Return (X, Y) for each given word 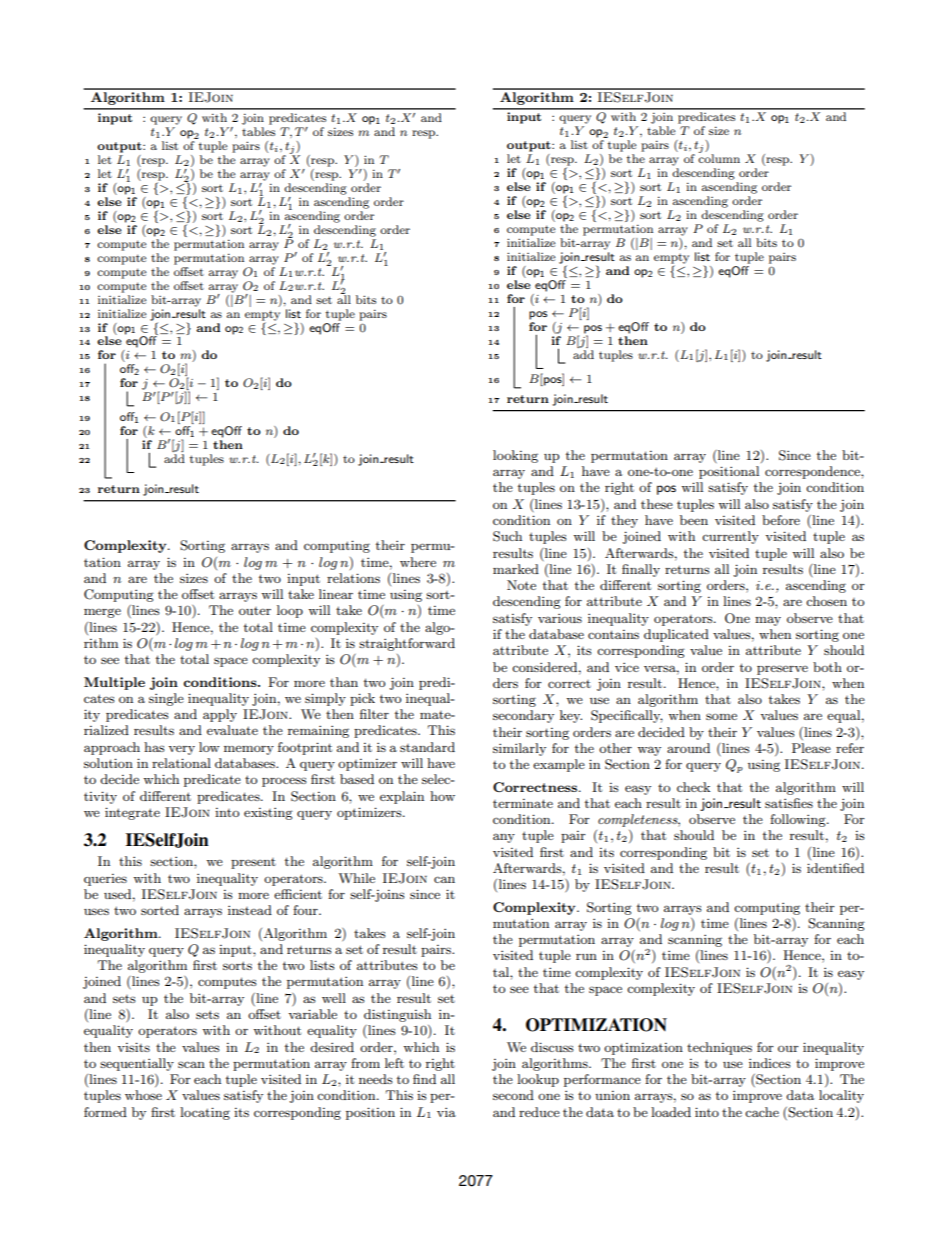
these (657, 504)
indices (770, 1063)
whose (143, 1095)
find (424, 1079)
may (768, 621)
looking (515, 456)
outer (255, 611)
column (719, 157)
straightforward (407, 644)
